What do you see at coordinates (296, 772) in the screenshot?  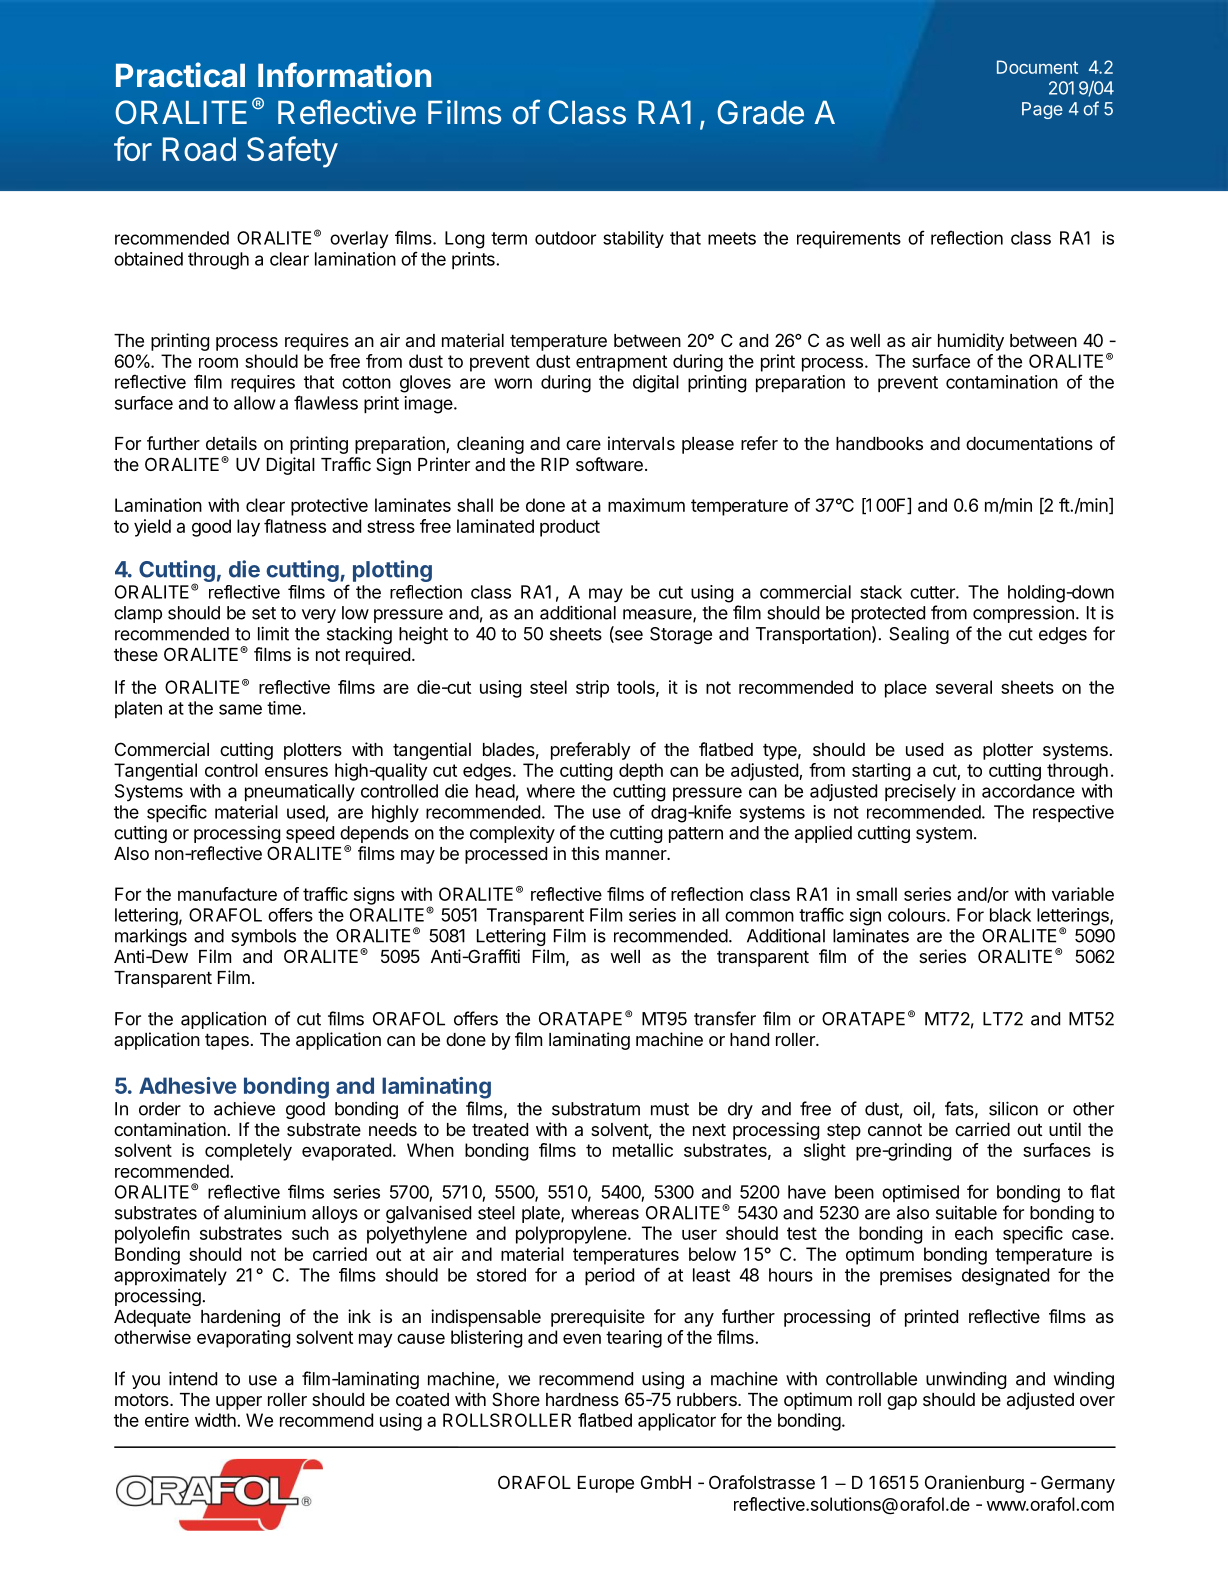 I see `ensures` at bounding box center [296, 772].
